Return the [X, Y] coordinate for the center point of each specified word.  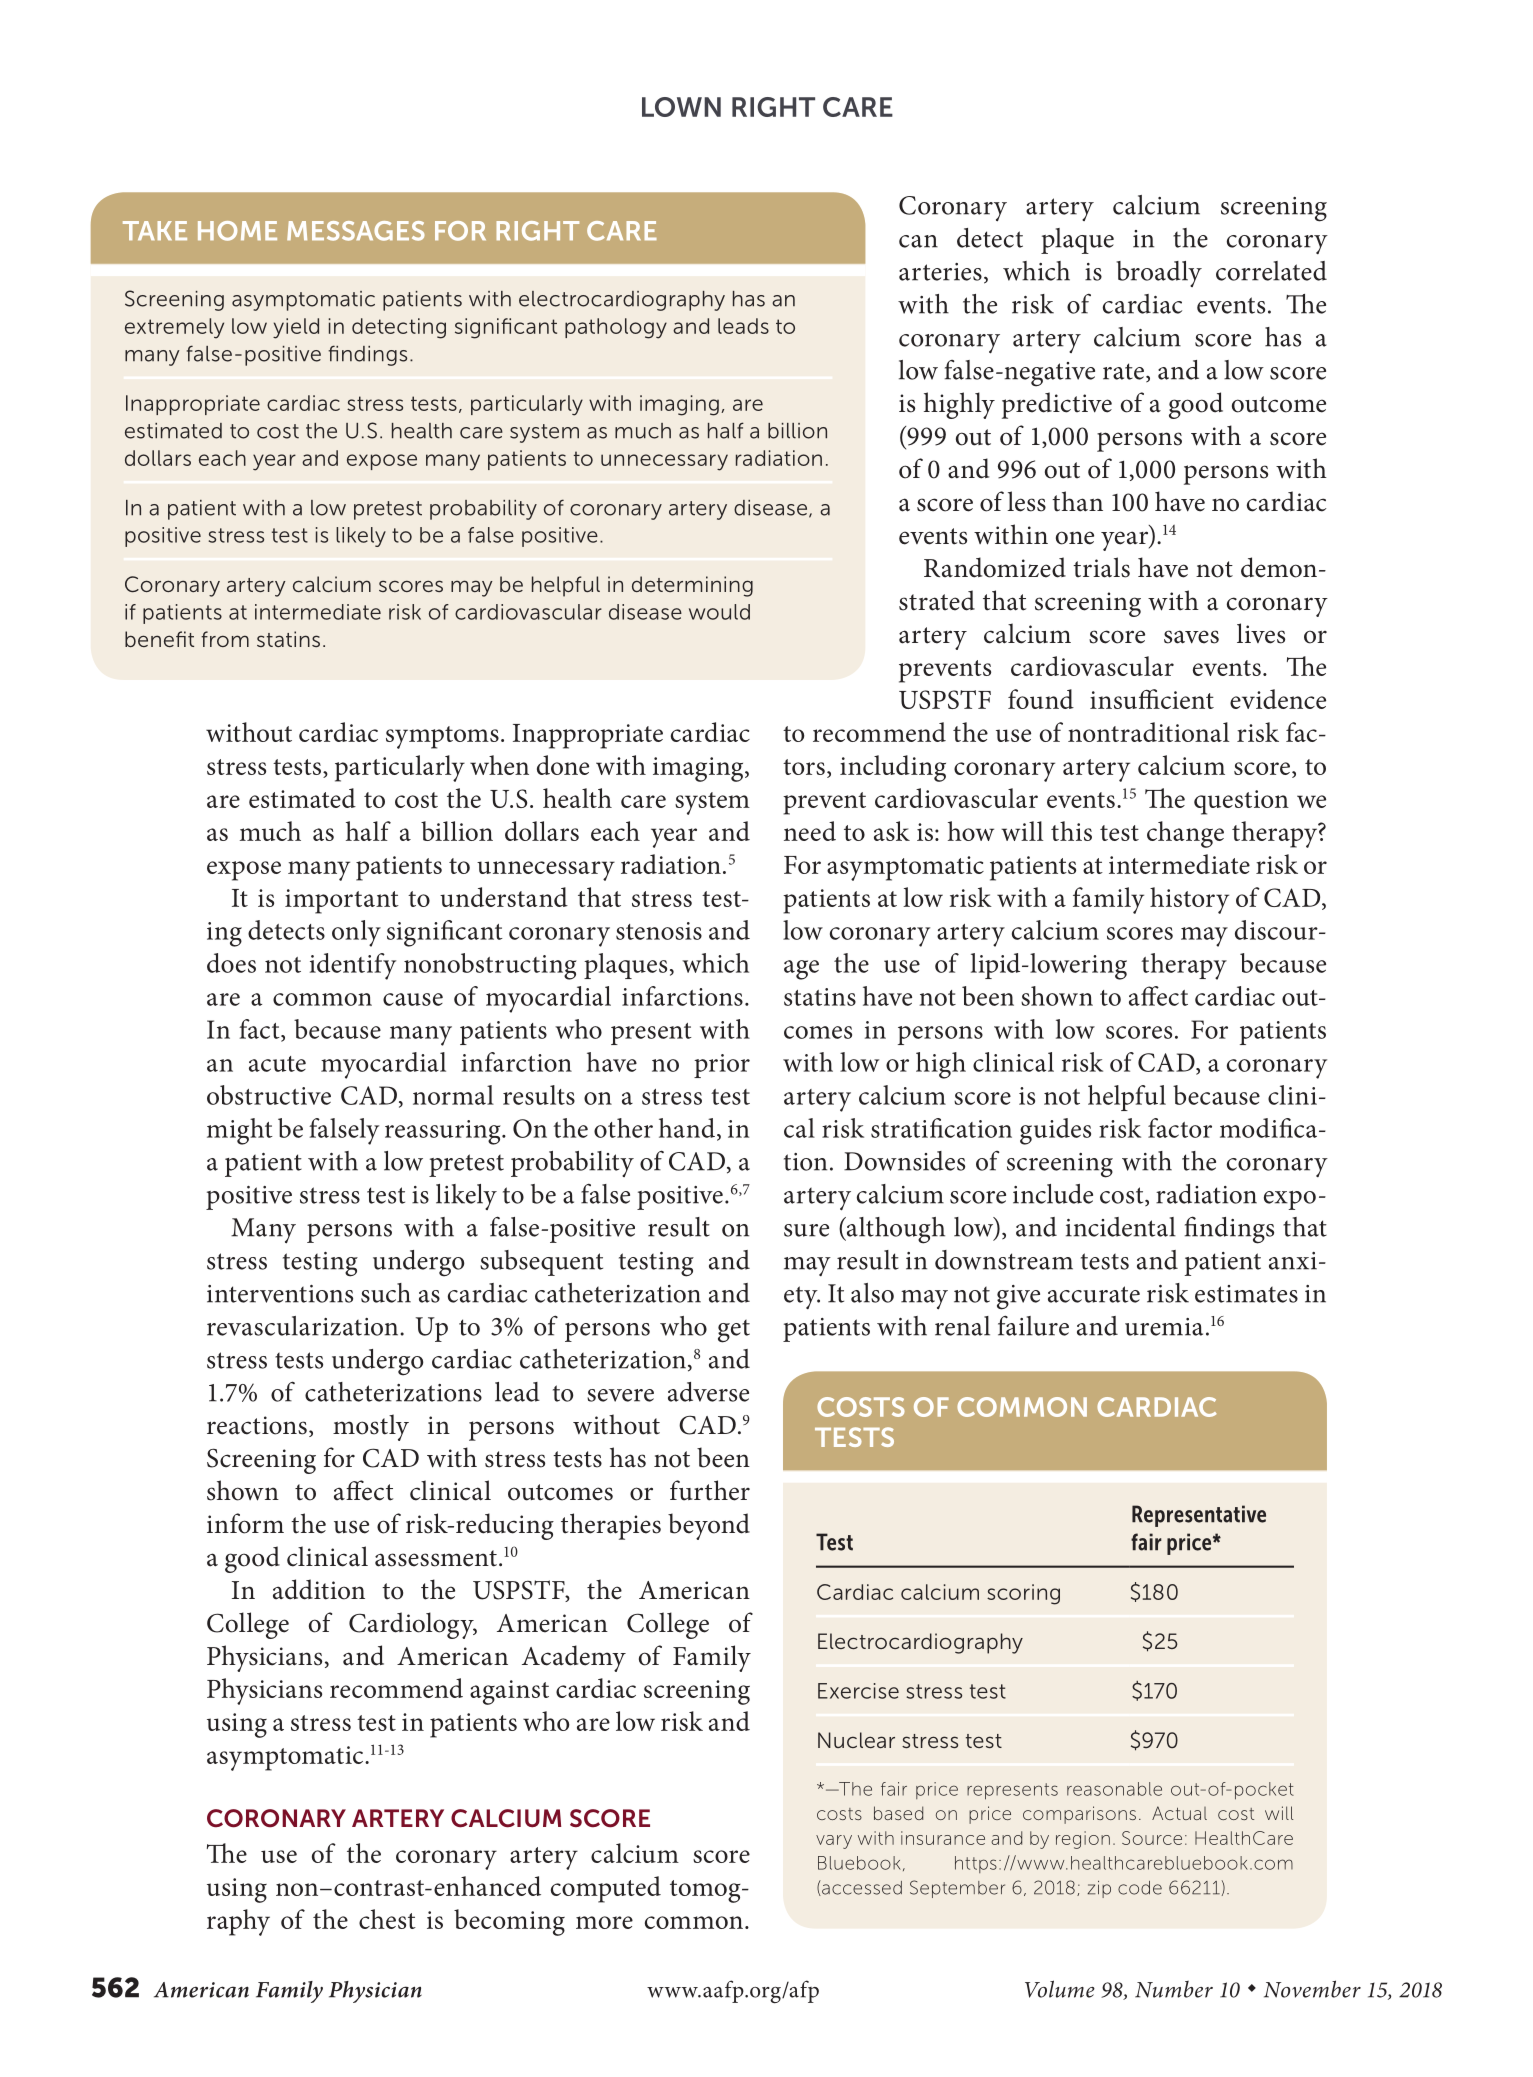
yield [296, 328]
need [810, 831]
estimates [1246, 1294]
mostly [371, 1427]
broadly [1159, 274]
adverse [708, 1392]
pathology [616, 328]
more [604, 1922]
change [1185, 834]
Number [1174, 1989]
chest [387, 1919]
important [342, 901]
